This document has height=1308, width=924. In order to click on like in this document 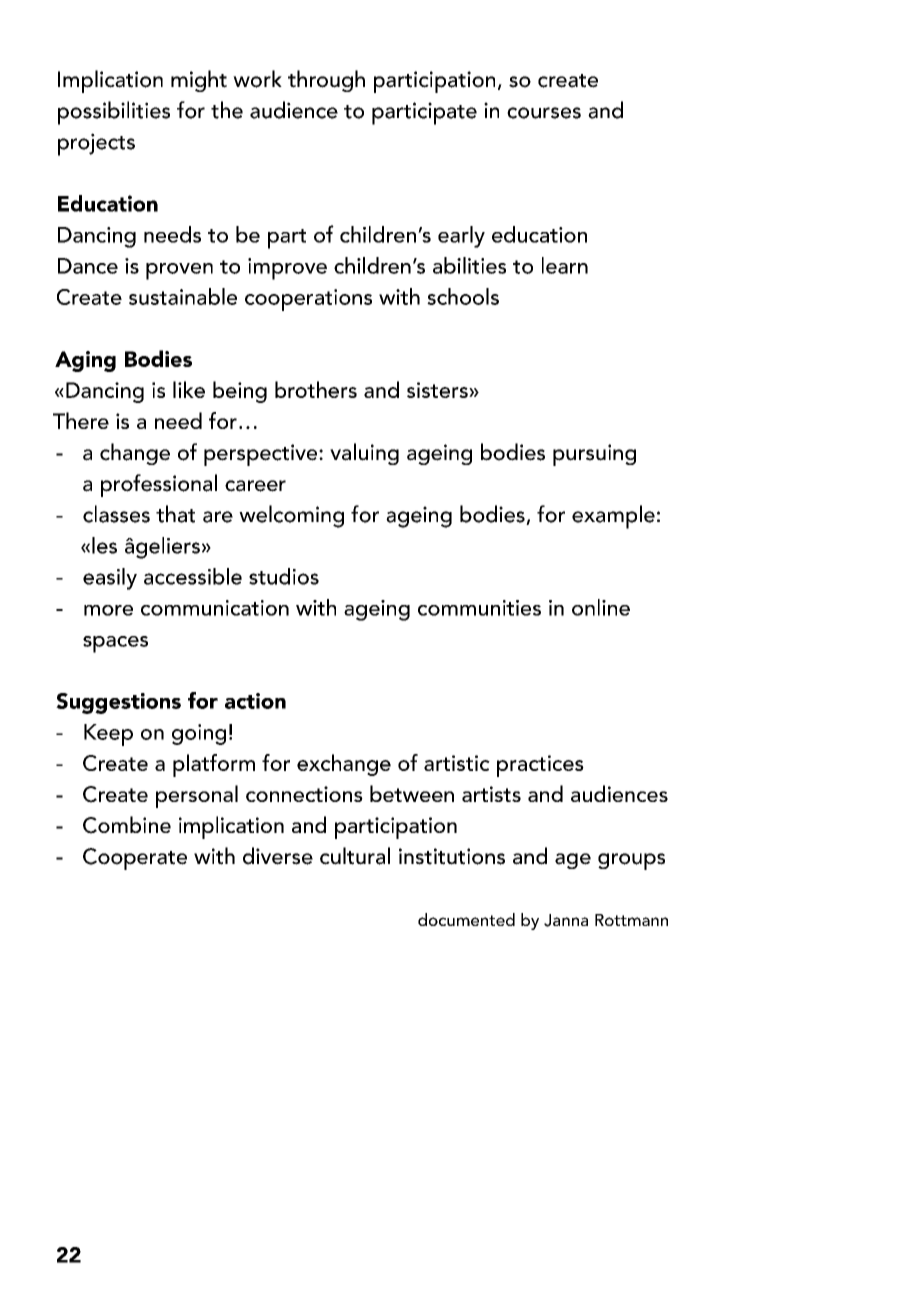, I will do `click(189, 389)`.
